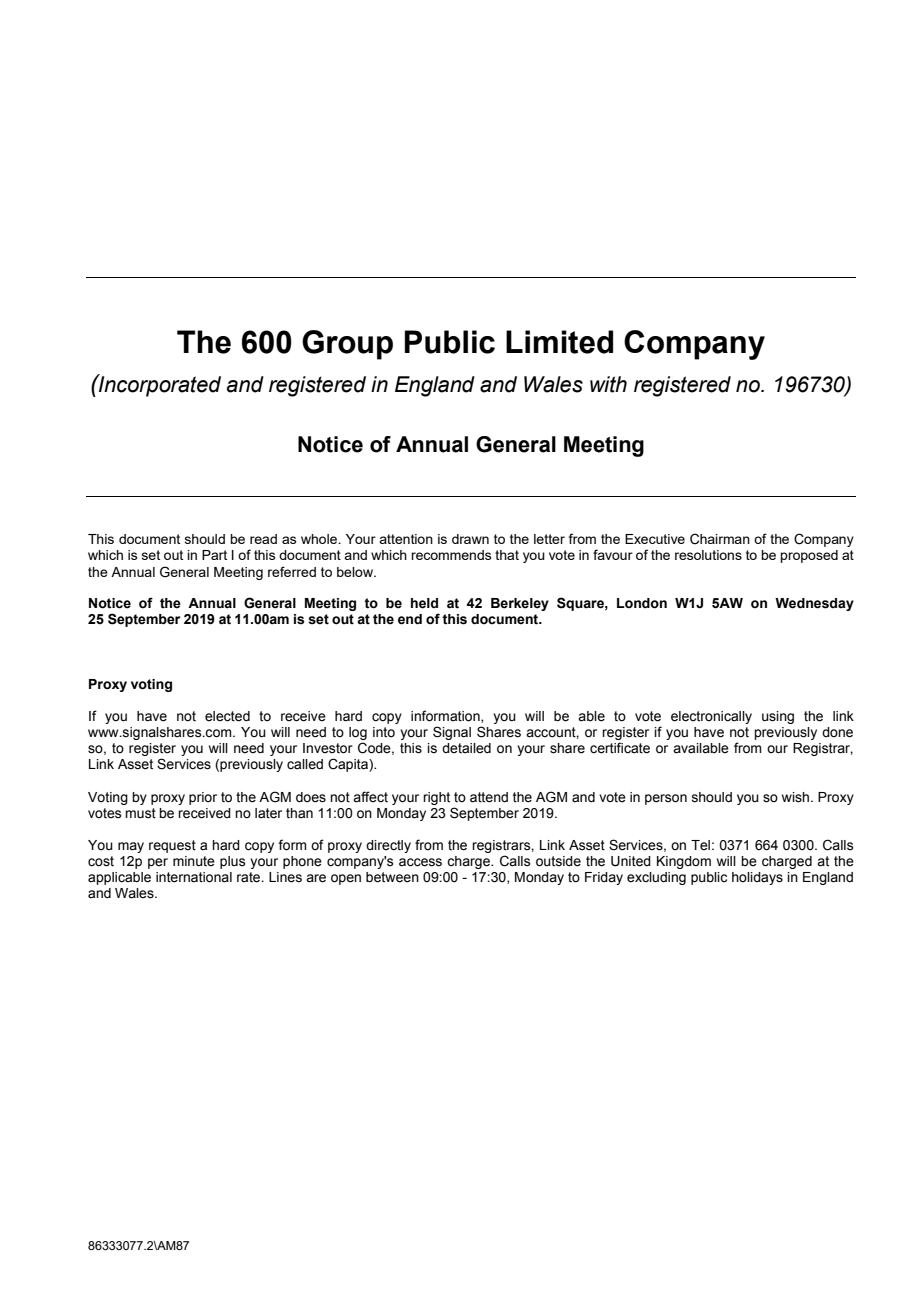 The width and height of the screenshot is (924, 1308). I want to click on with, so click(608, 384).
